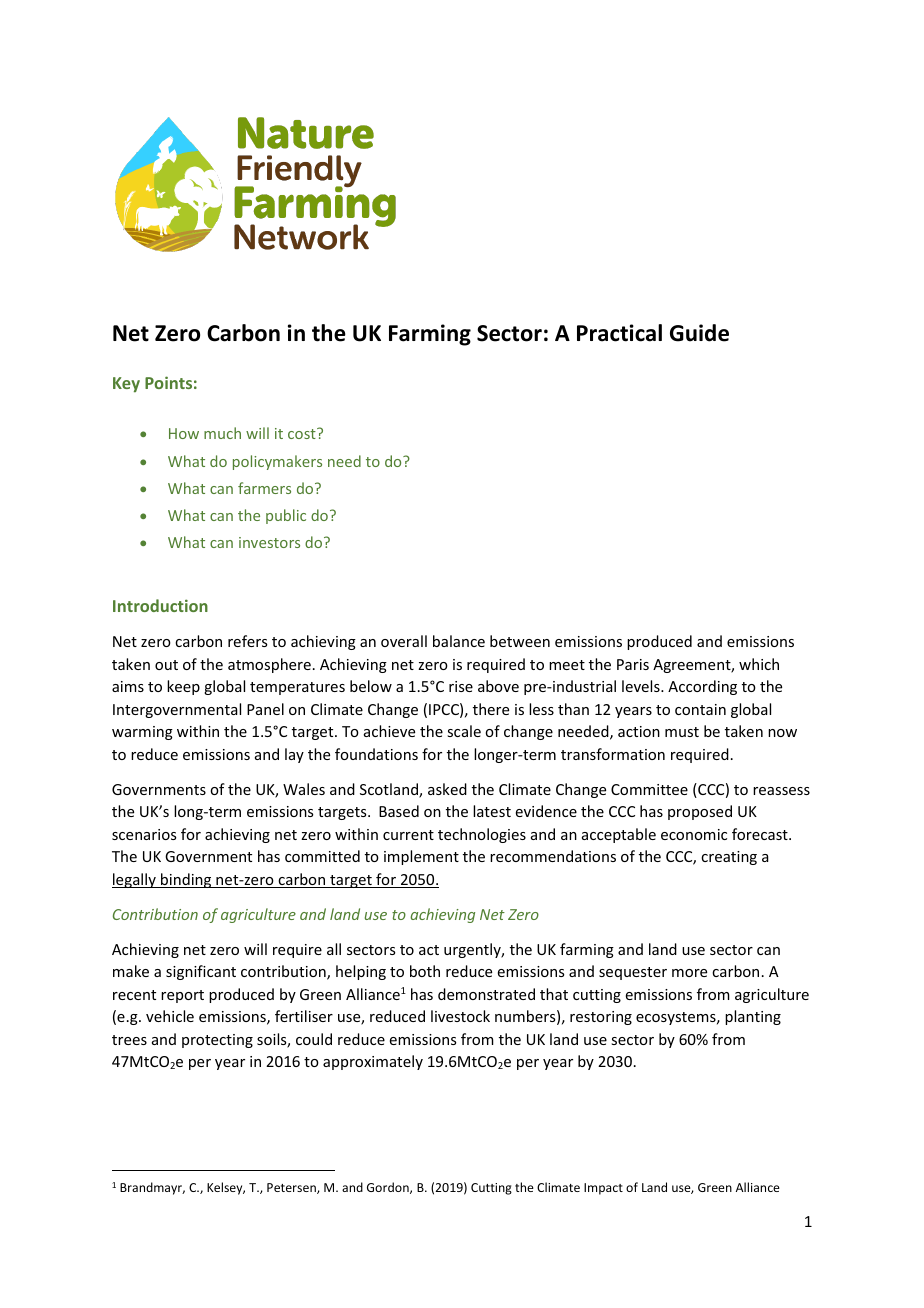  Describe the element at coordinates (459, 641) in the screenshot. I see `balance` at that location.
